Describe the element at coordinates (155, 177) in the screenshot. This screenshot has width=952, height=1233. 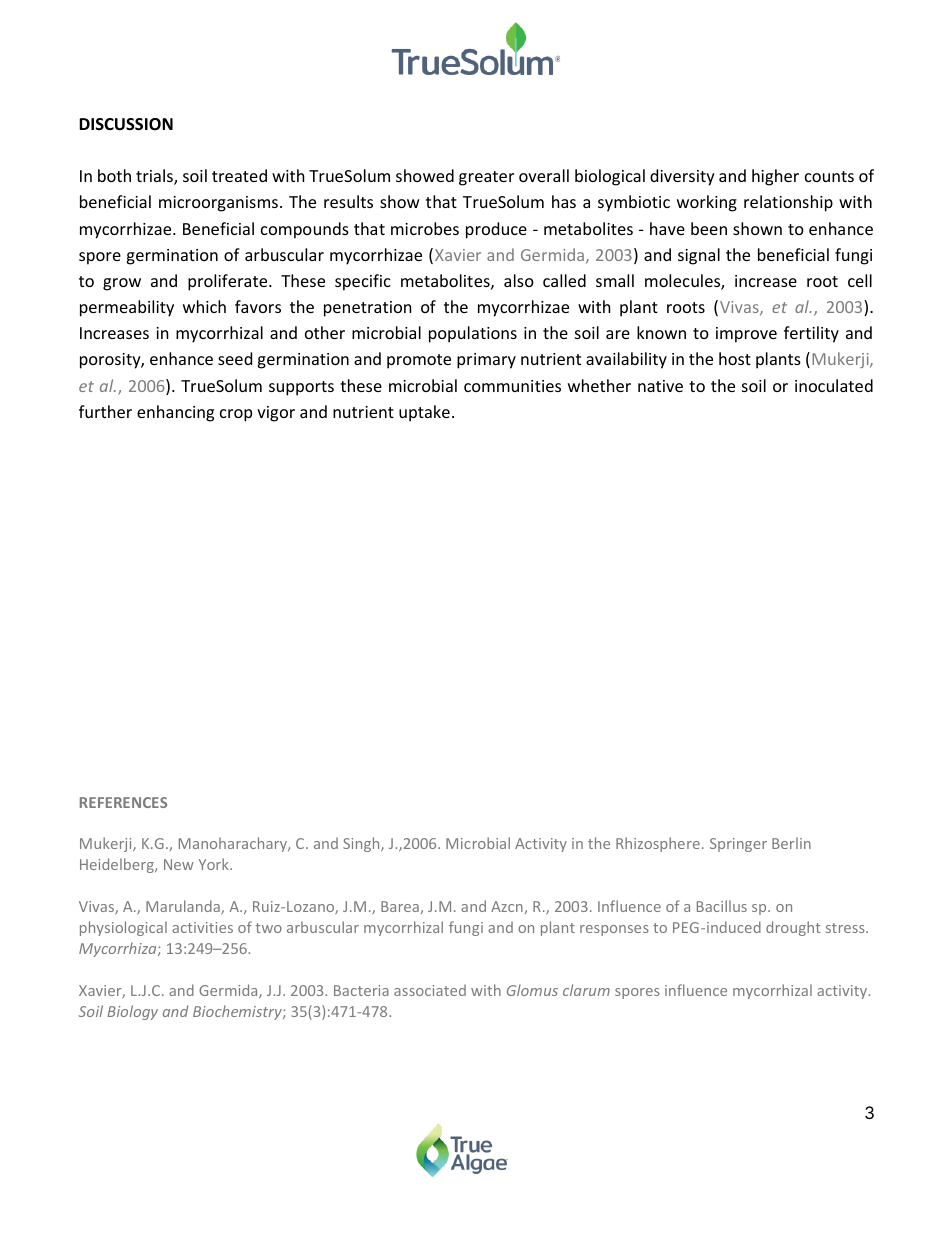
I see `trials` at that location.
